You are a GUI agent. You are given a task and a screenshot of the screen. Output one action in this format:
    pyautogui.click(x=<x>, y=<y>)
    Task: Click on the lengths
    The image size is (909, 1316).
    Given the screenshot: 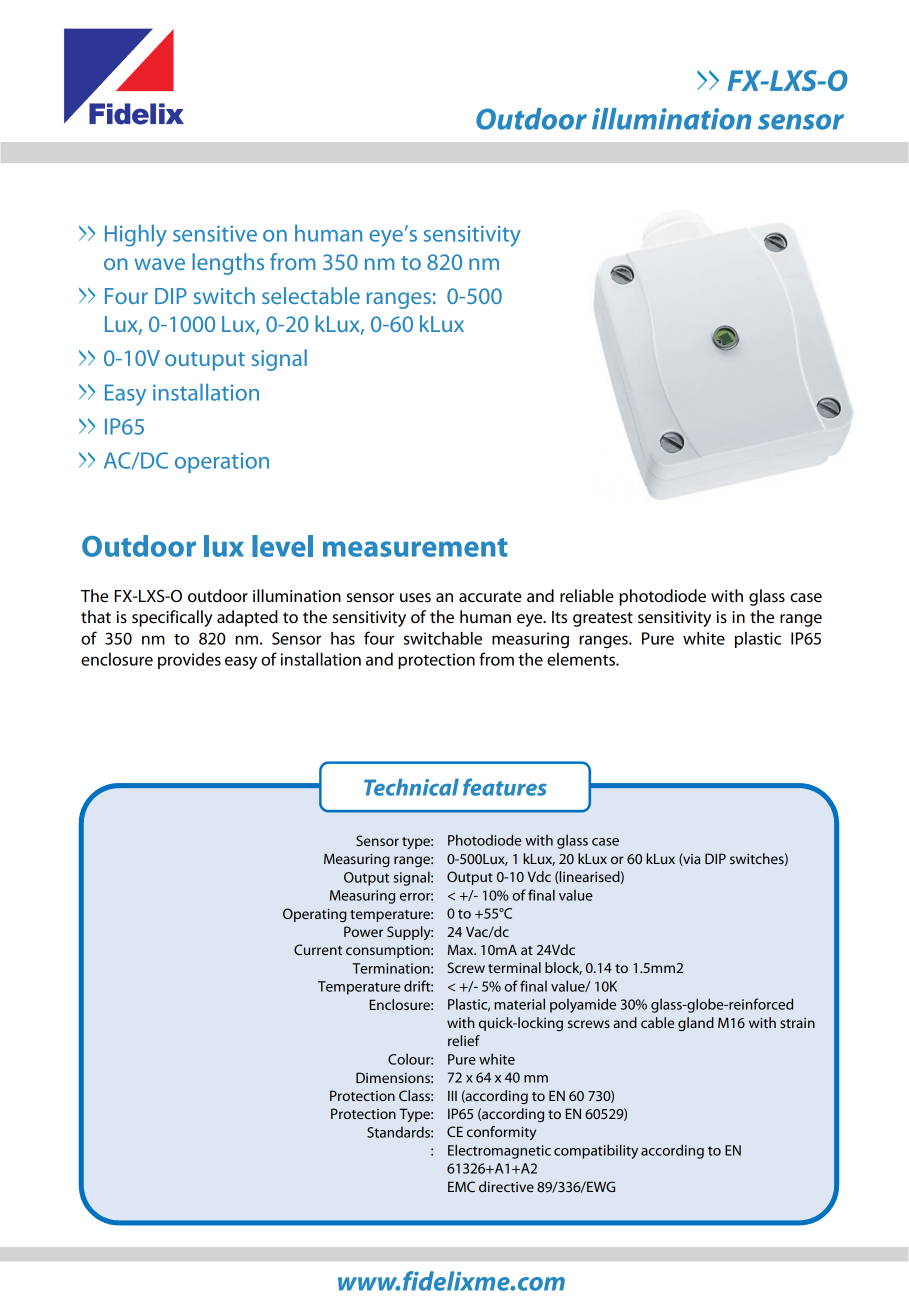 What is the action you would take?
    pyautogui.click(x=228, y=264)
